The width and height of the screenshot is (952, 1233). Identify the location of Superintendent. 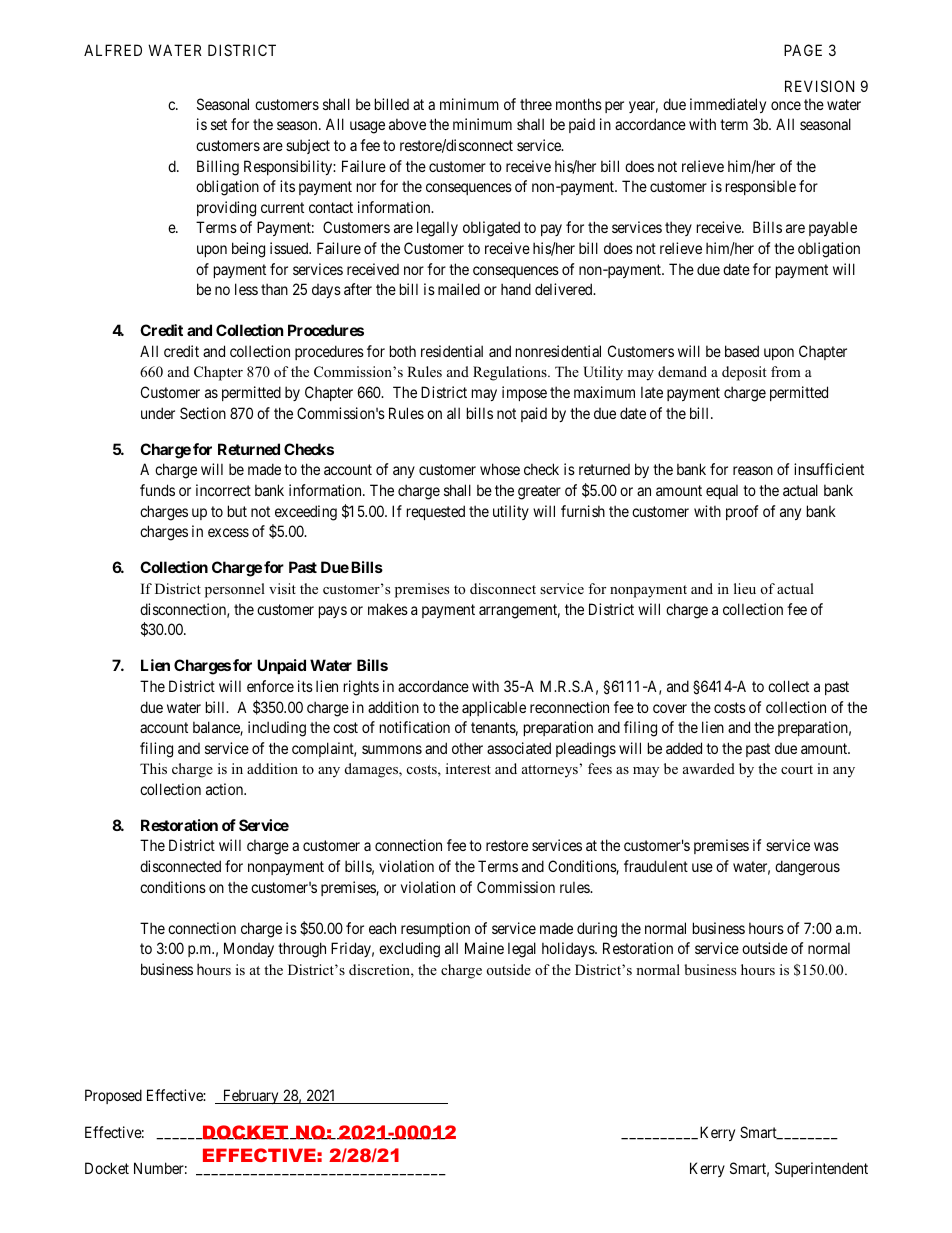
(821, 1169).
